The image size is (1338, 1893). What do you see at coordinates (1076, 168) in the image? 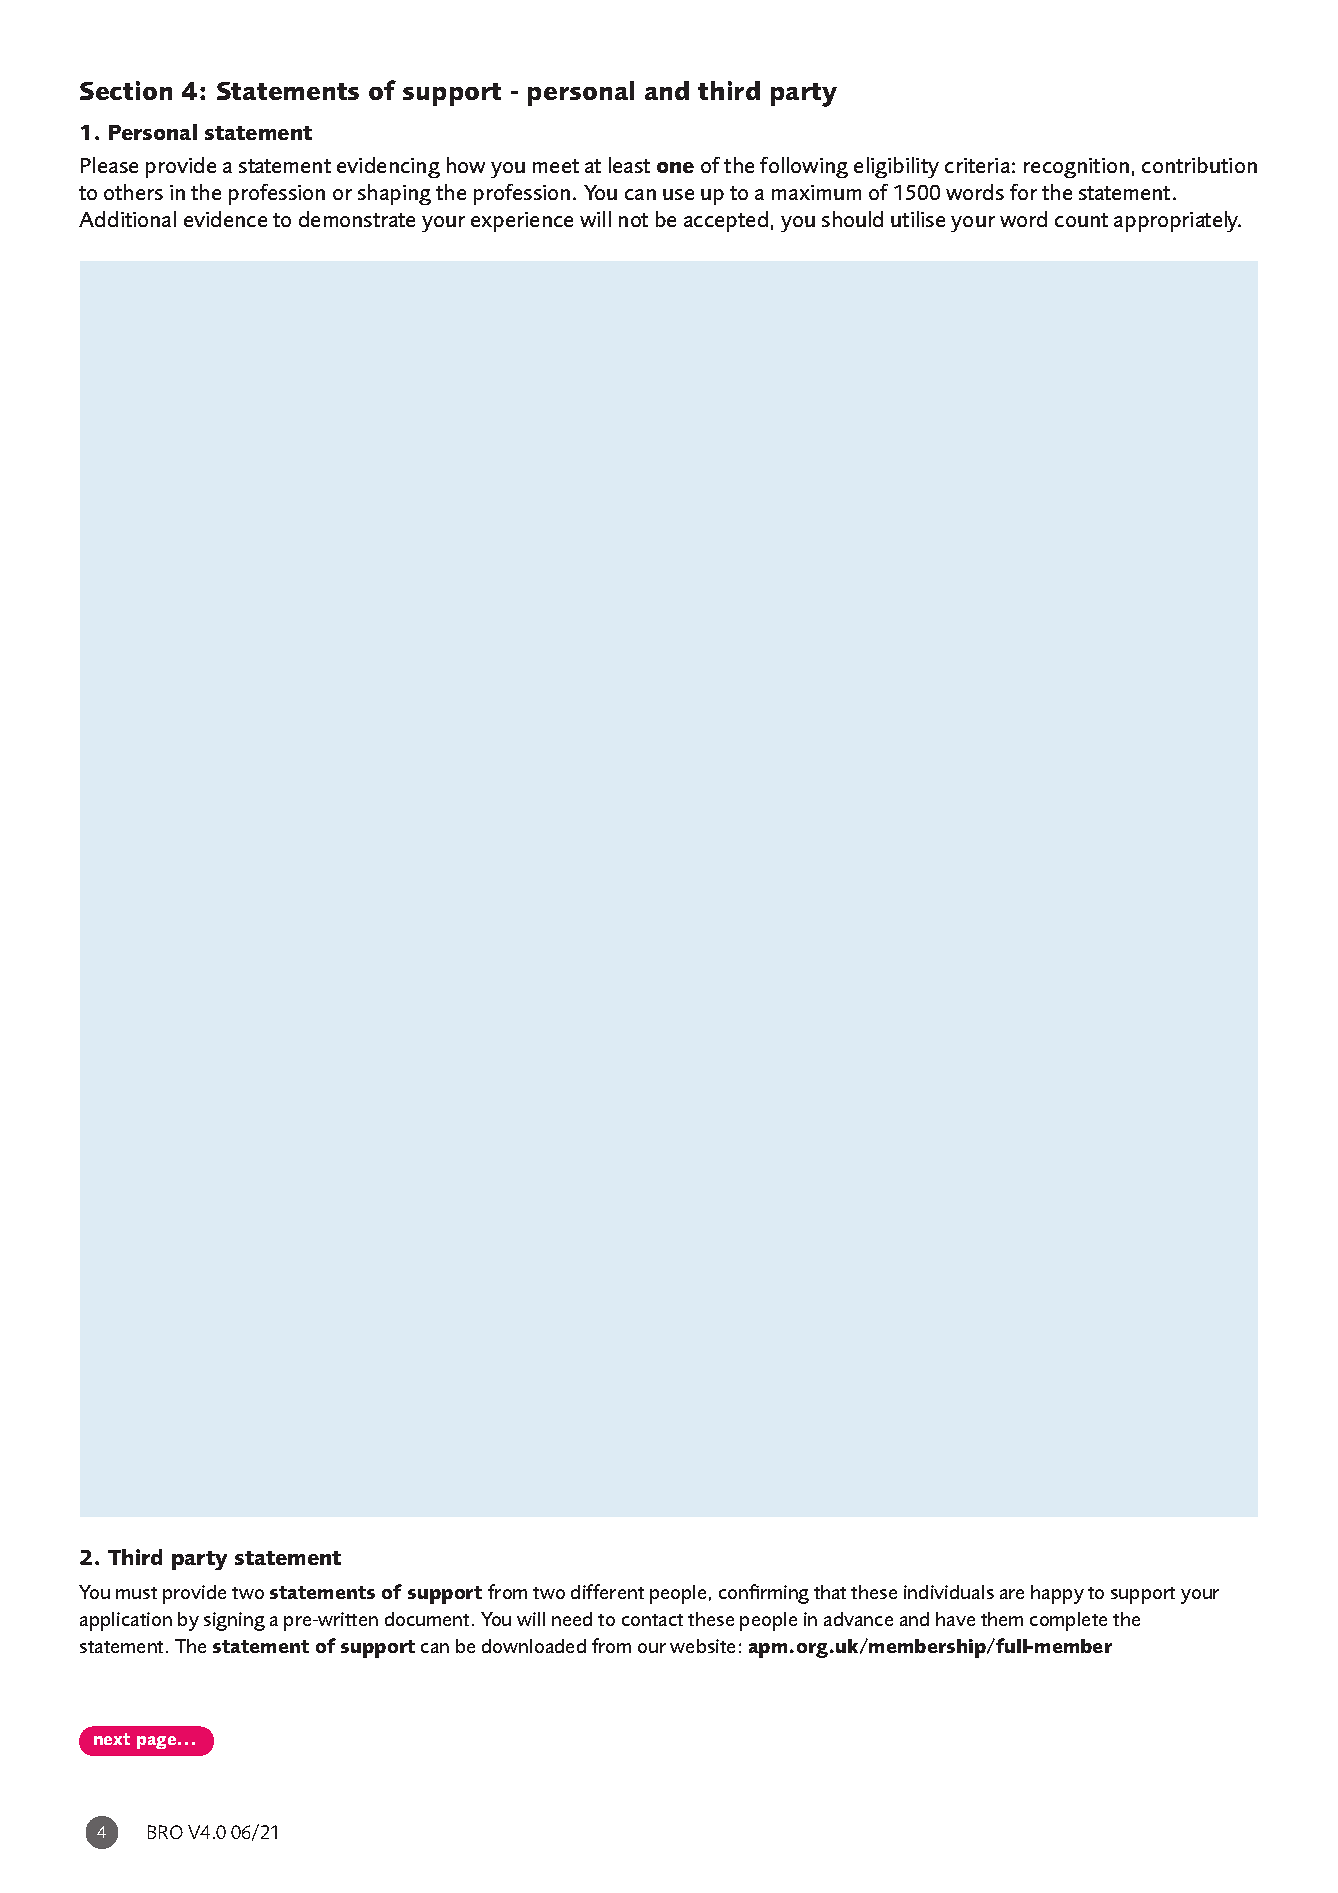
I see `recognition` at bounding box center [1076, 168].
